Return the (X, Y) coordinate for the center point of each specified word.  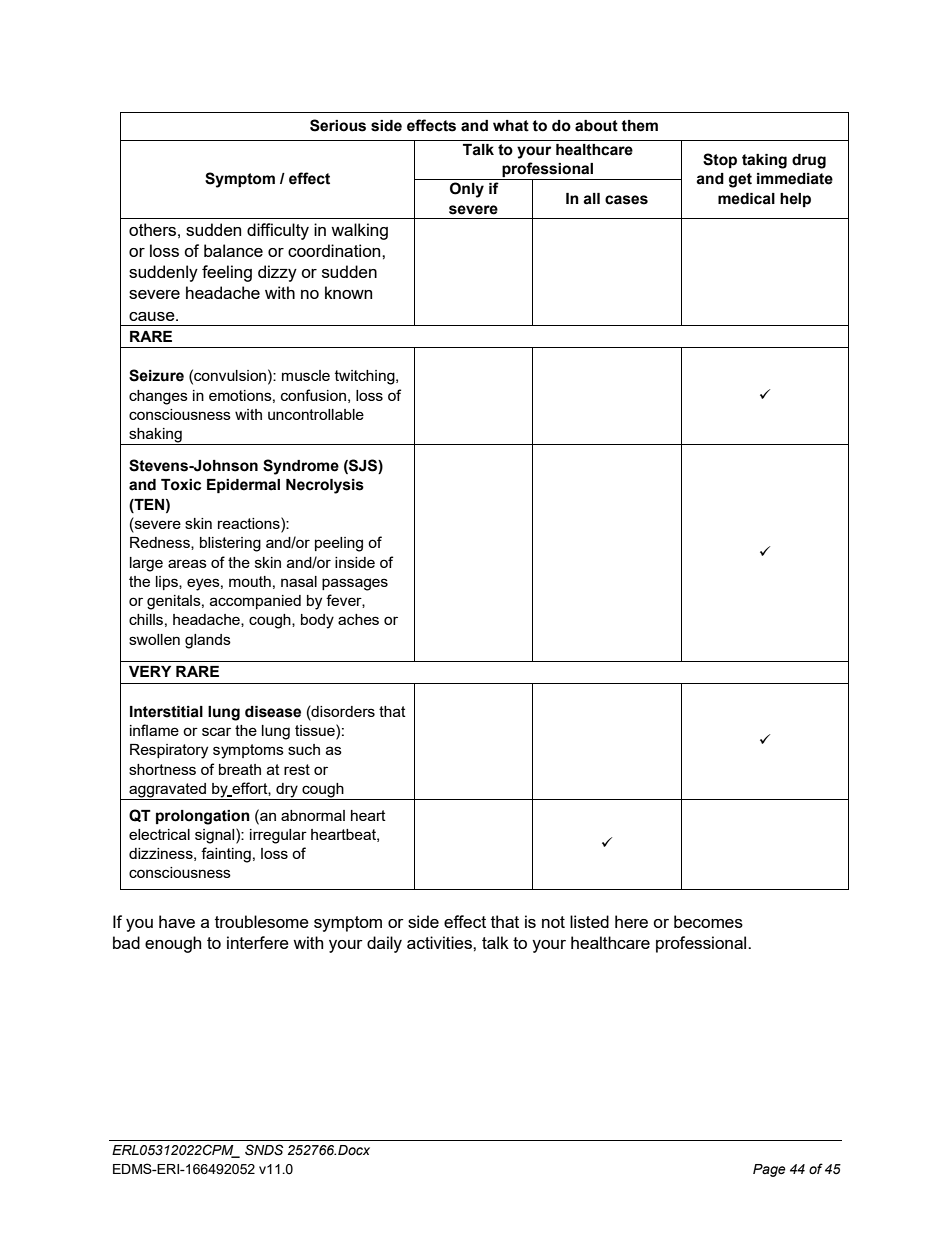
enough (173, 944)
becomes (708, 921)
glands (208, 641)
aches (358, 619)
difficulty (278, 231)
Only (467, 190)
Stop (720, 160)
